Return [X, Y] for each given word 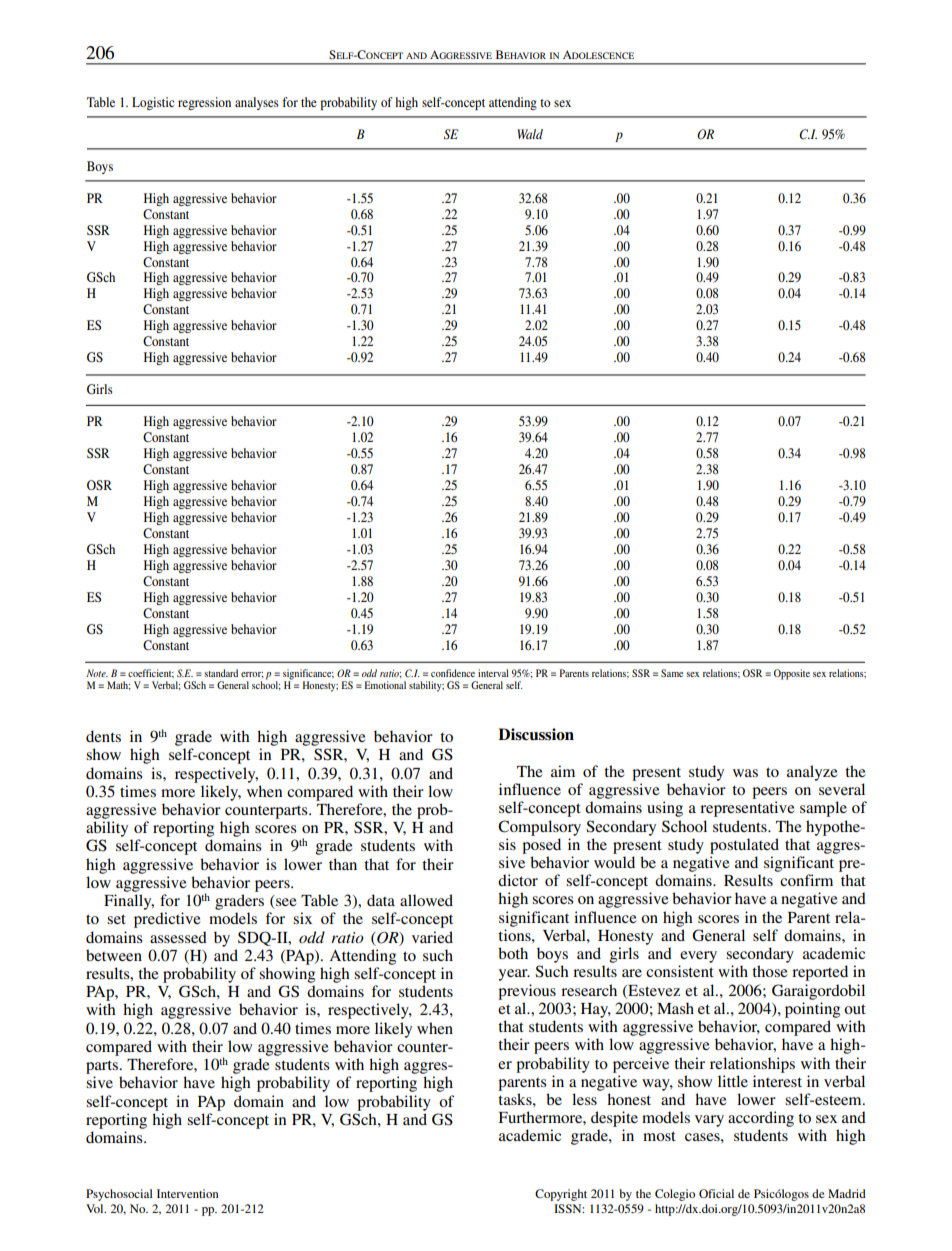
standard [221, 673]
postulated [744, 846]
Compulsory [539, 828]
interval [493, 673]
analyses [257, 103]
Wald [530, 134]
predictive [167, 920]
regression [204, 103]
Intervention [188, 1193]
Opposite [792, 674]
